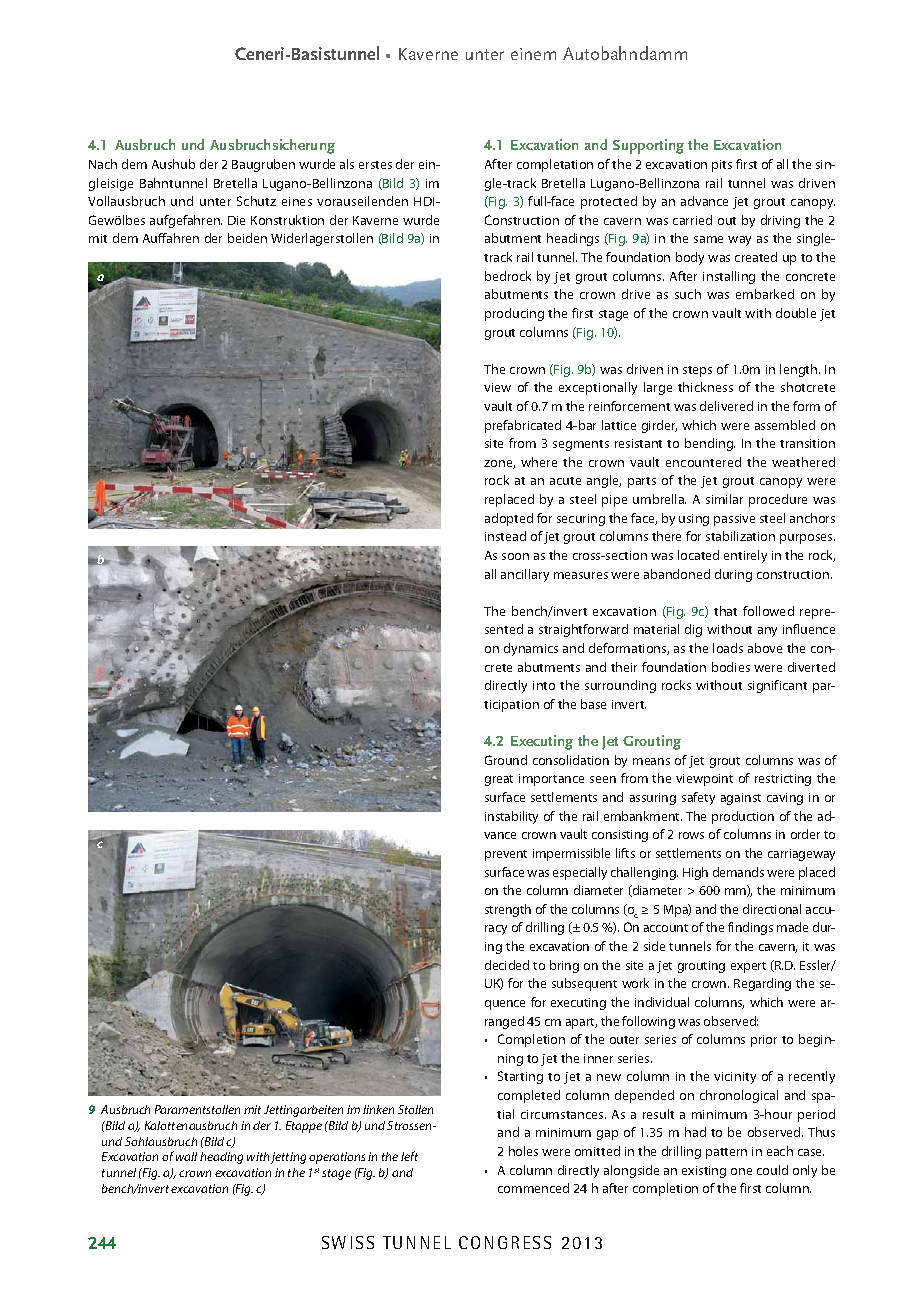 This page has width=924, height=1308. Describe the element at coordinates (506, 760) in the page. I see `Ground` at that location.
